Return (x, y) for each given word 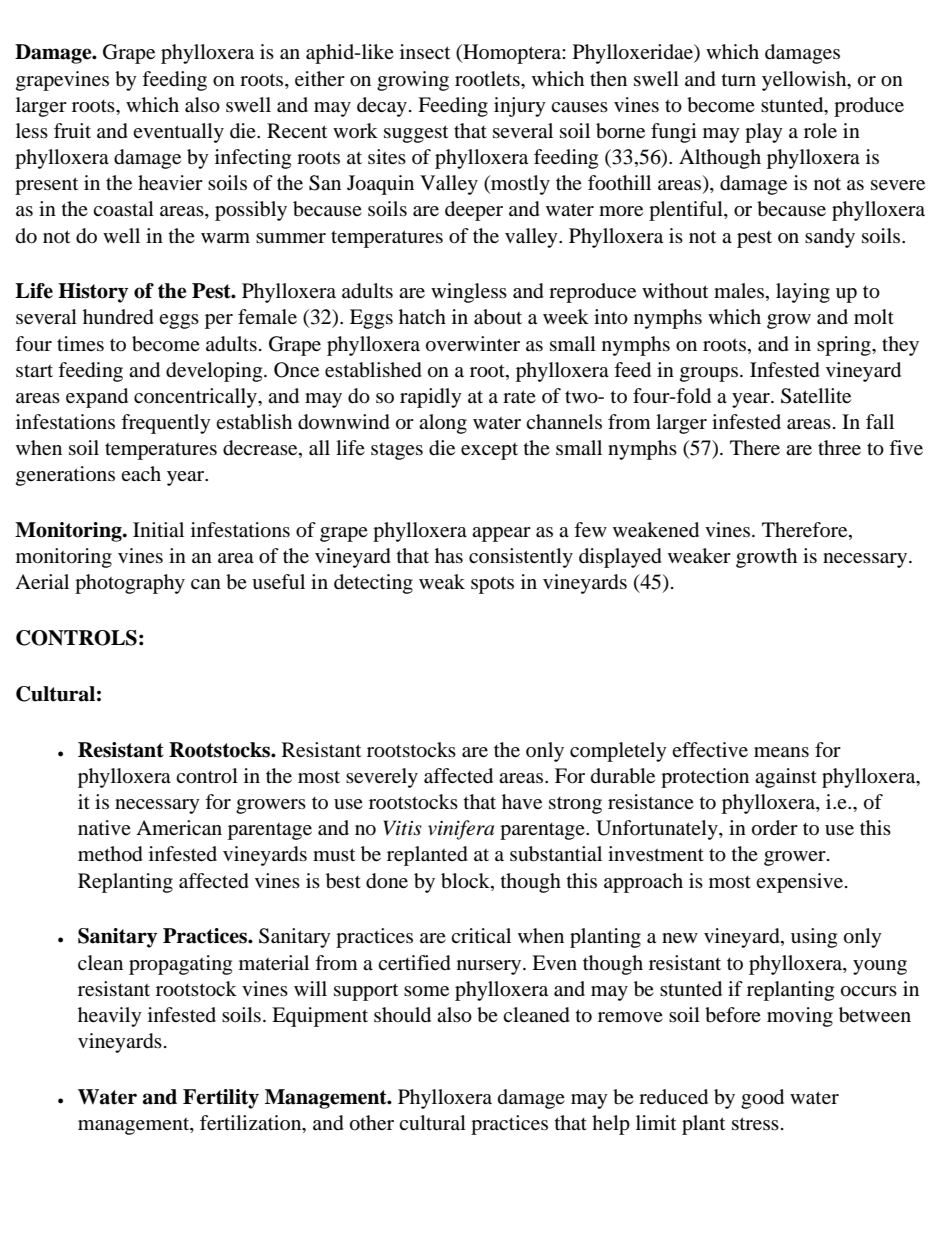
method (110, 854)
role (820, 130)
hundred (118, 317)
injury (520, 107)
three (839, 447)
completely (618, 752)
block (466, 881)
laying (803, 293)
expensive (801, 883)
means (781, 752)
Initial (158, 529)
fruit (72, 130)
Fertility (221, 1099)
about (498, 317)
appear (501, 534)
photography (130, 584)
